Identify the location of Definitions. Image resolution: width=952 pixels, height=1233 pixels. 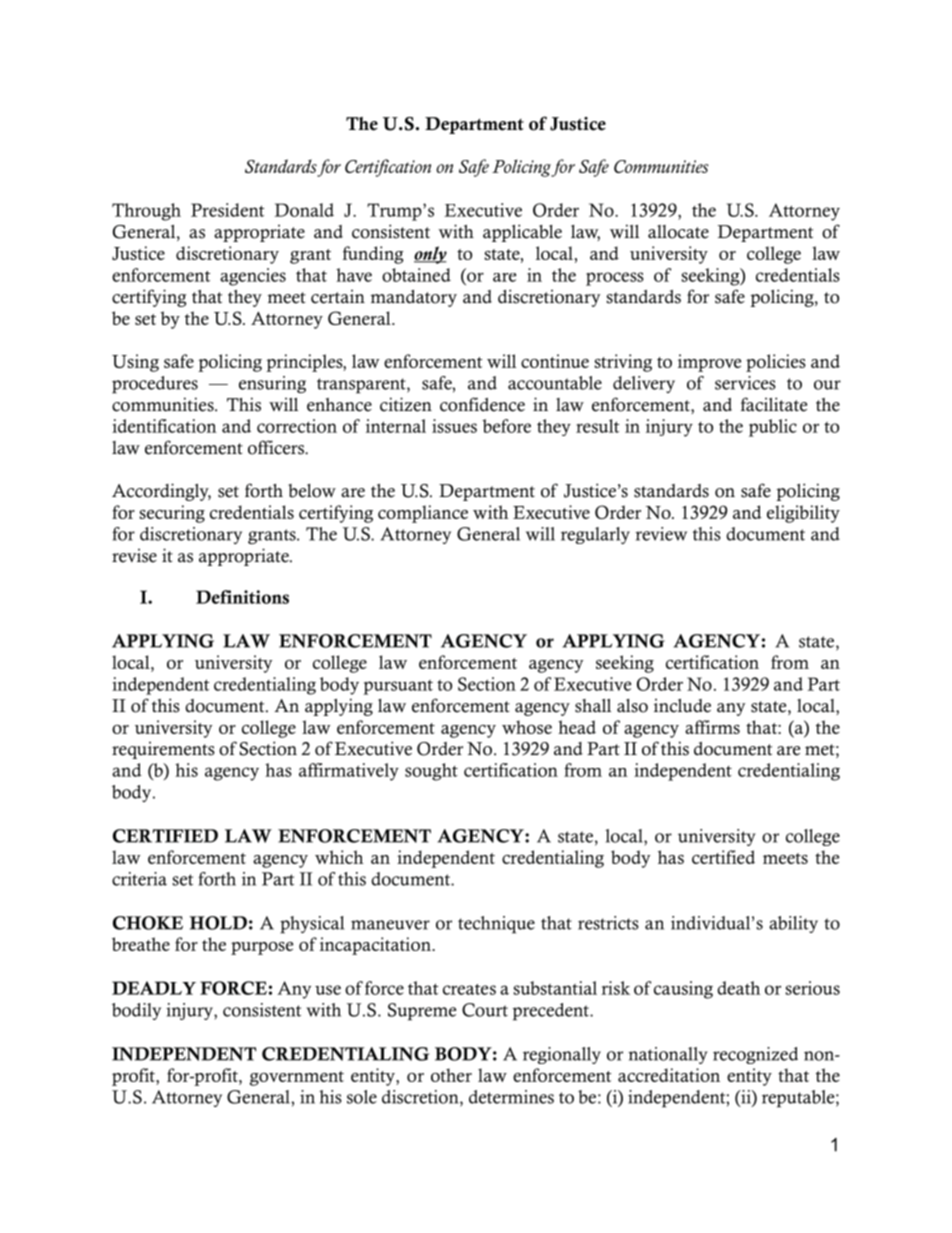
(242, 597).
